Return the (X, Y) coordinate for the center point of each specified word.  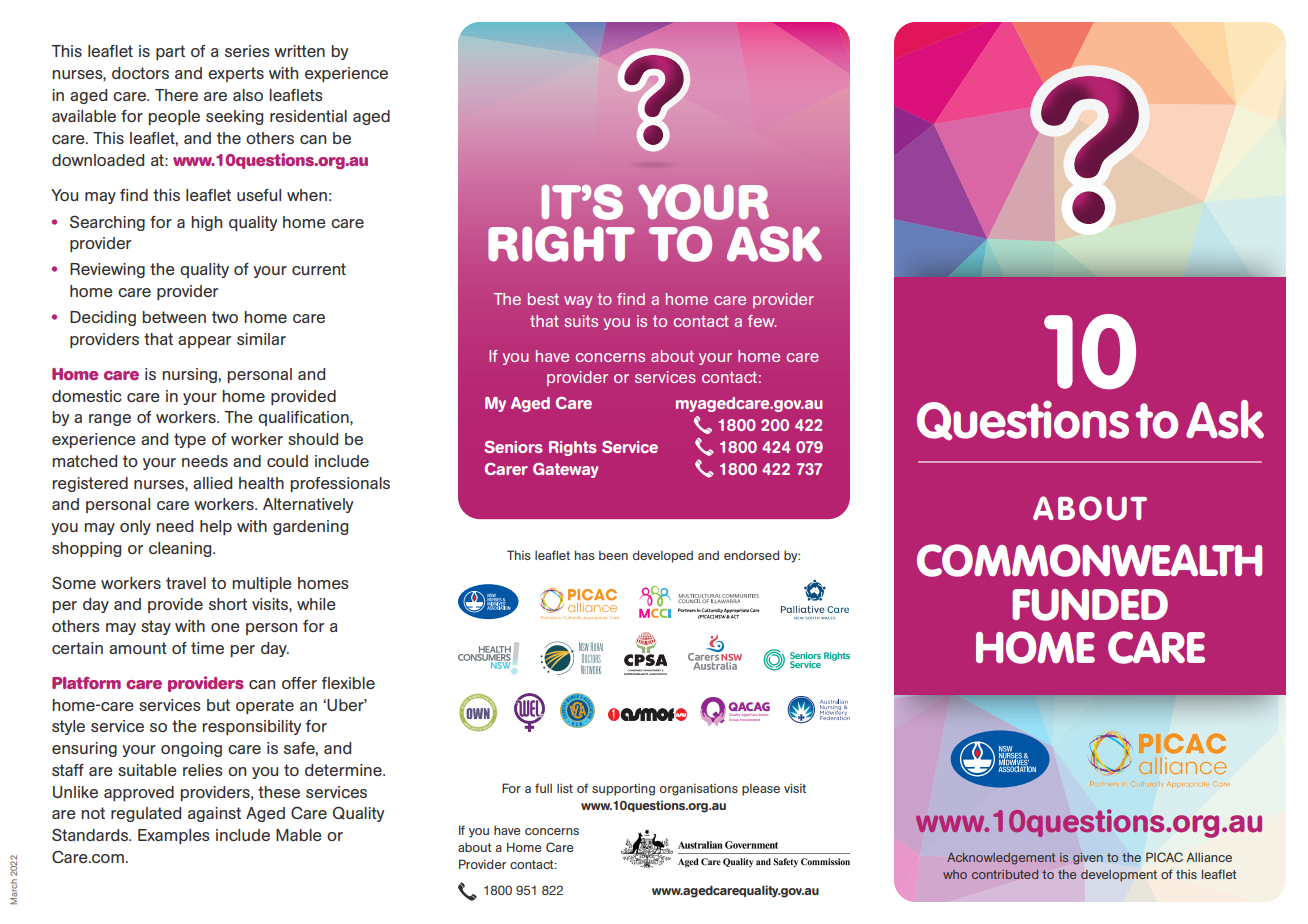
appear (204, 342)
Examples (174, 836)
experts (236, 74)
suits (581, 321)
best (543, 299)
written (299, 51)
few (762, 321)
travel (186, 583)
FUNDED (1090, 605)
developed (663, 556)
